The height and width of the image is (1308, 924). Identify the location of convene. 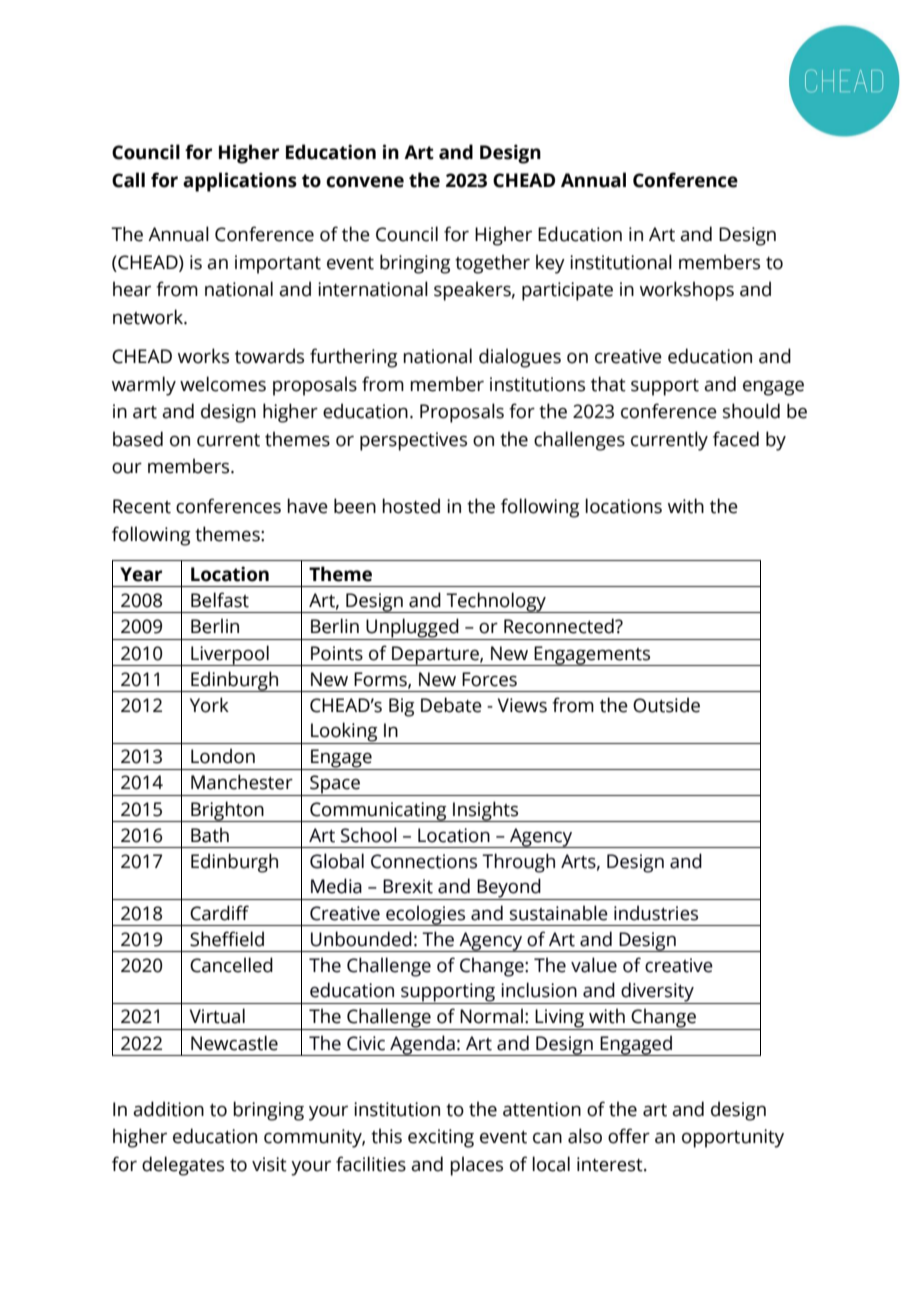
(365, 182).
